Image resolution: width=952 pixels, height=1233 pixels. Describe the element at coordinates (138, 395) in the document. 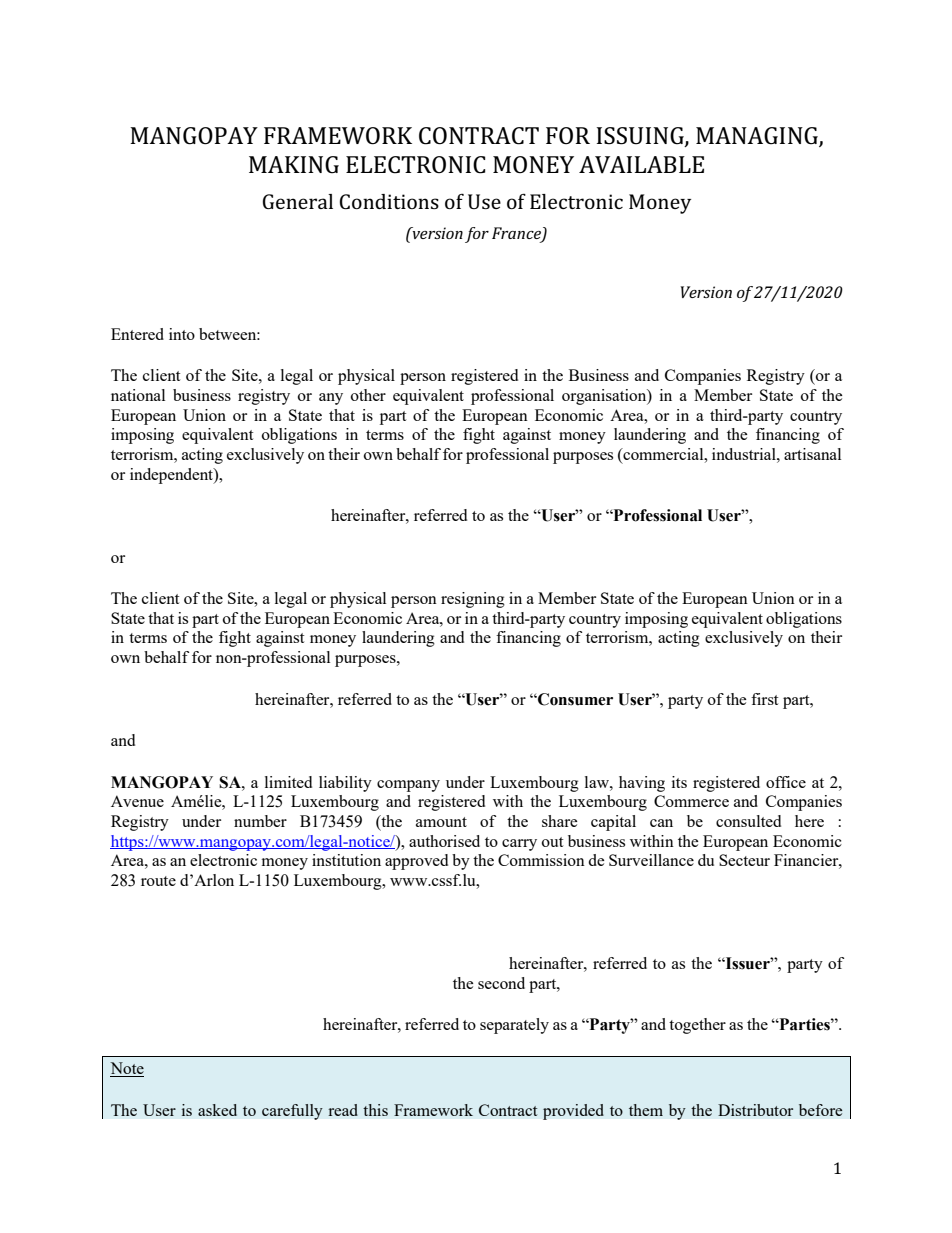

I see `national` at that location.
